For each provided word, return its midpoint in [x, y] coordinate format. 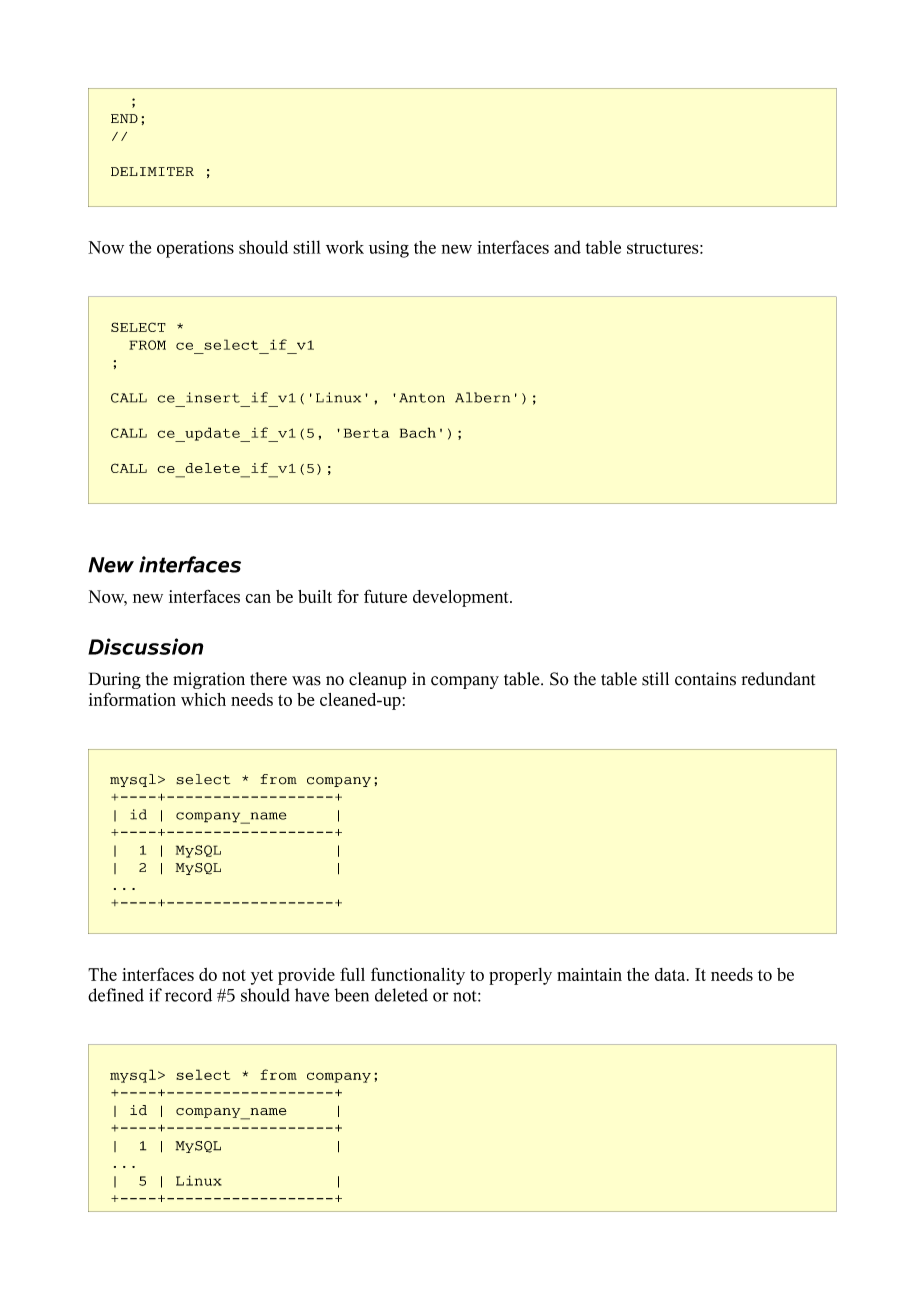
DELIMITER [152, 171]
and [567, 247]
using [389, 249]
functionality [418, 976]
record [188, 995]
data [671, 974]
